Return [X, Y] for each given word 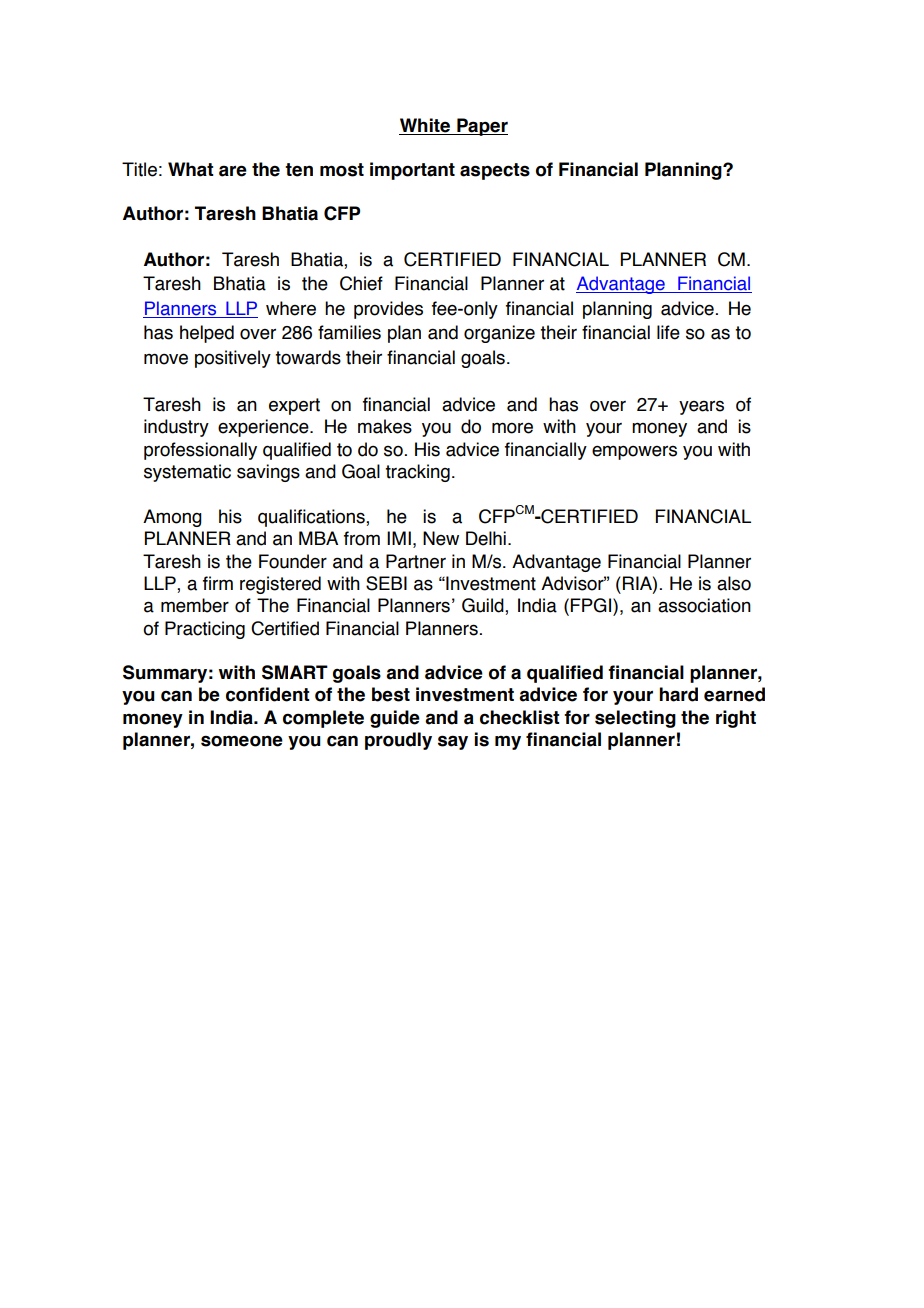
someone [242, 741]
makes [385, 426]
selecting [635, 719]
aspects [495, 171]
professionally [200, 451]
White [425, 125]
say [453, 742]
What [191, 169]
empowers [634, 452]
